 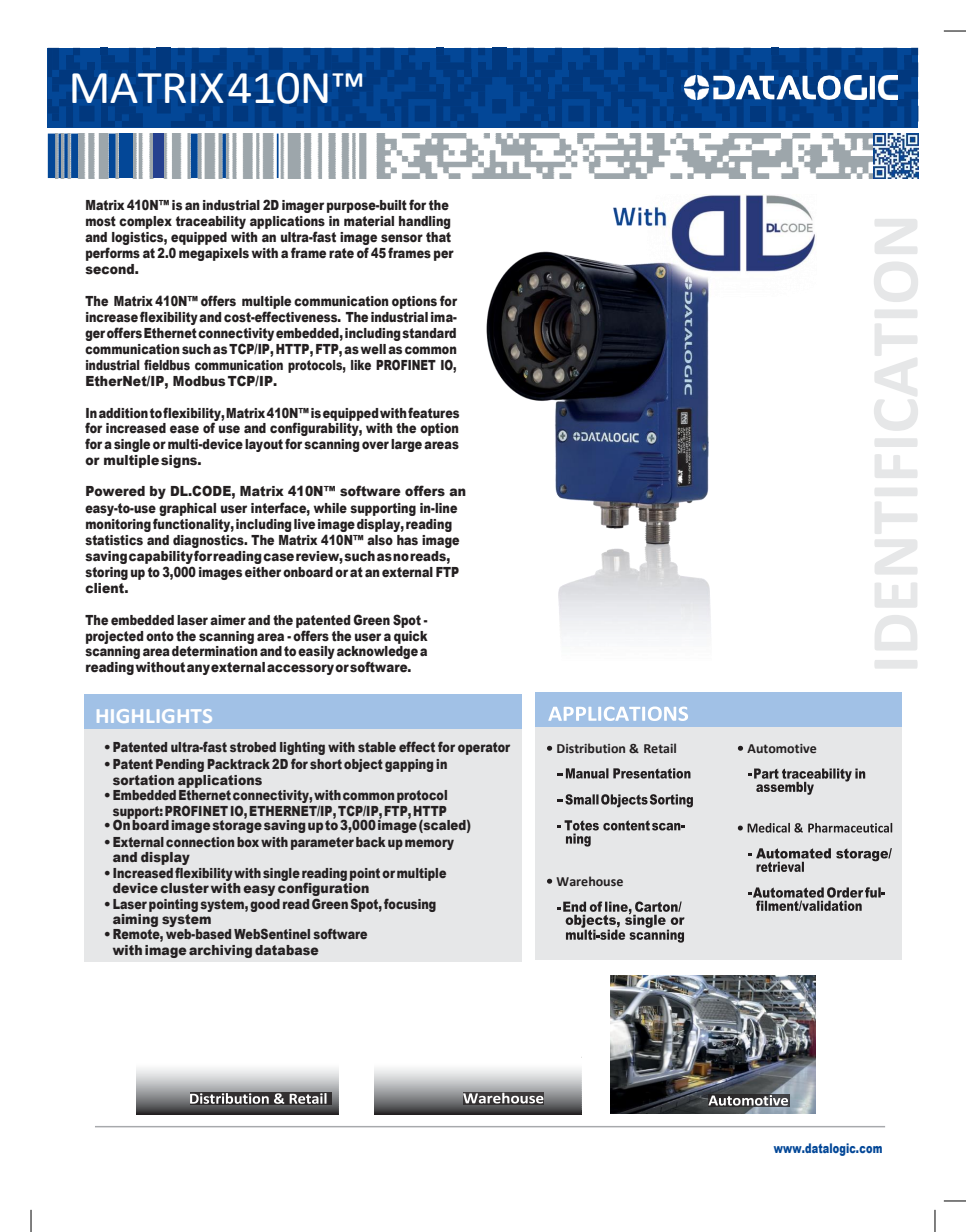 What do you see at coordinates (660, 748) in the screenshot?
I see `Retail` at bounding box center [660, 748].
